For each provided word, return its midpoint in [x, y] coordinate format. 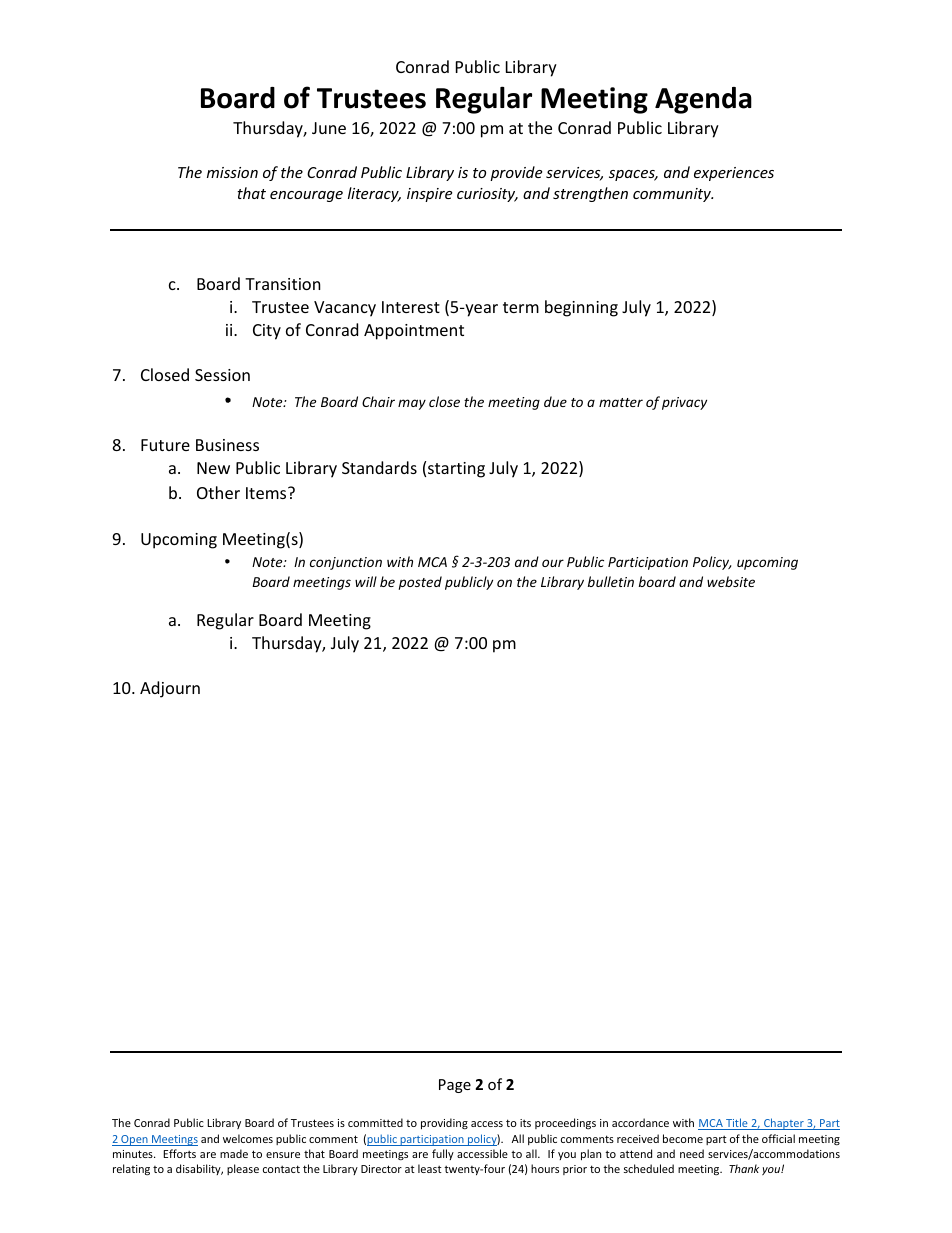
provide [516, 173]
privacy [684, 403]
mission [232, 172]
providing [444, 1123]
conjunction [346, 563]
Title [737, 1124]
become [683, 1138]
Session [222, 375]
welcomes [248, 1138]
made [234, 1153]
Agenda [703, 100]
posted [420, 583]
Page [455, 1086]
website [731, 581]
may [412, 404]
